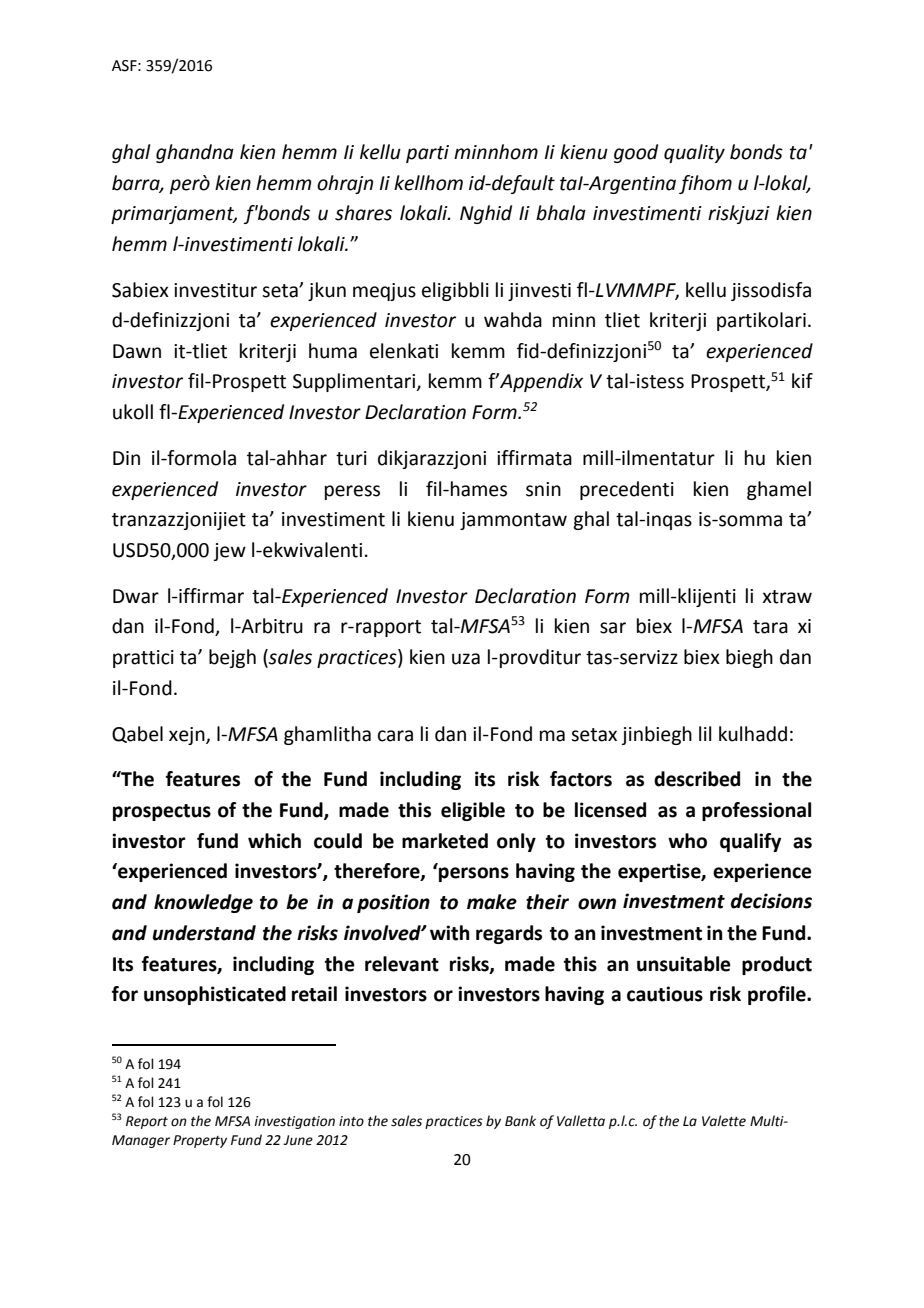 This screenshot has width=924, height=1308. I want to click on cara, so click(395, 736).
